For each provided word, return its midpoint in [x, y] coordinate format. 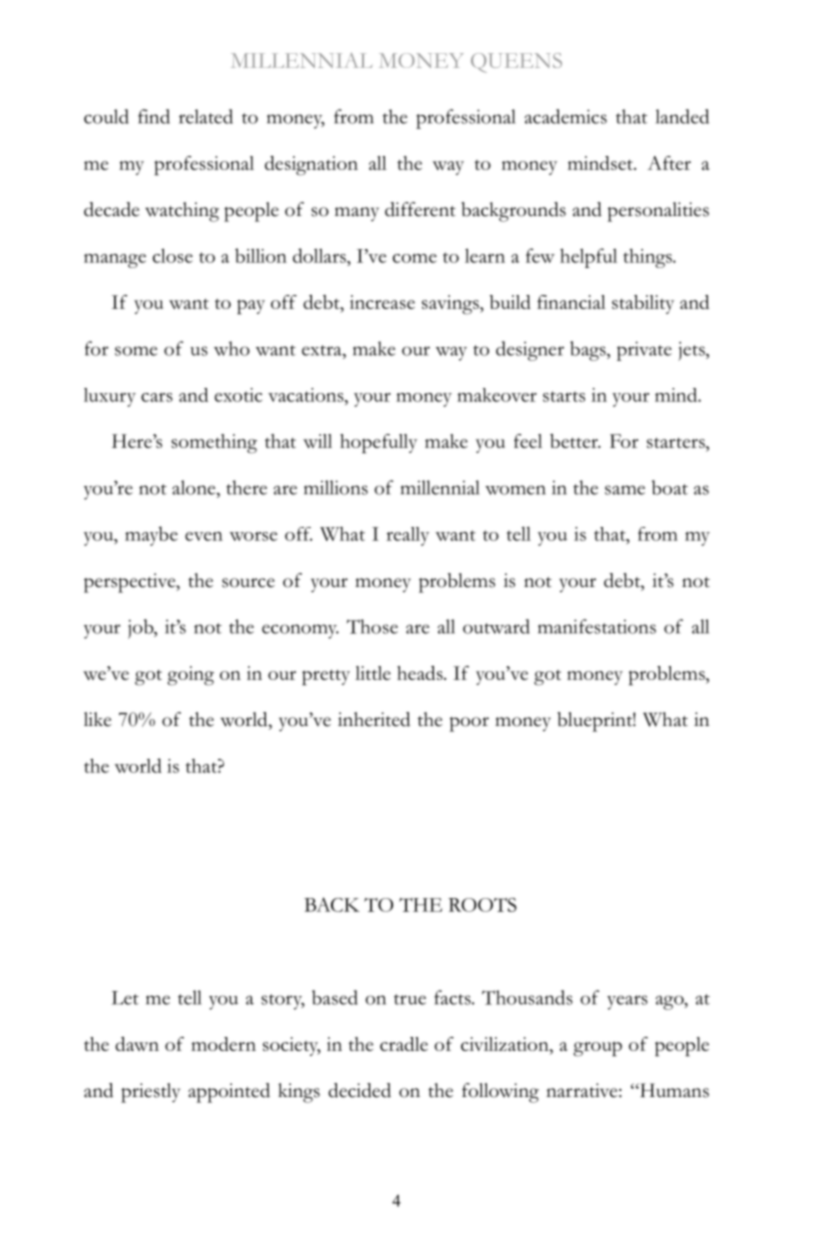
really [407, 536]
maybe [151, 536]
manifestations [597, 626]
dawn [137, 1044]
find [154, 116]
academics [566, 116]
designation [311, 166]
